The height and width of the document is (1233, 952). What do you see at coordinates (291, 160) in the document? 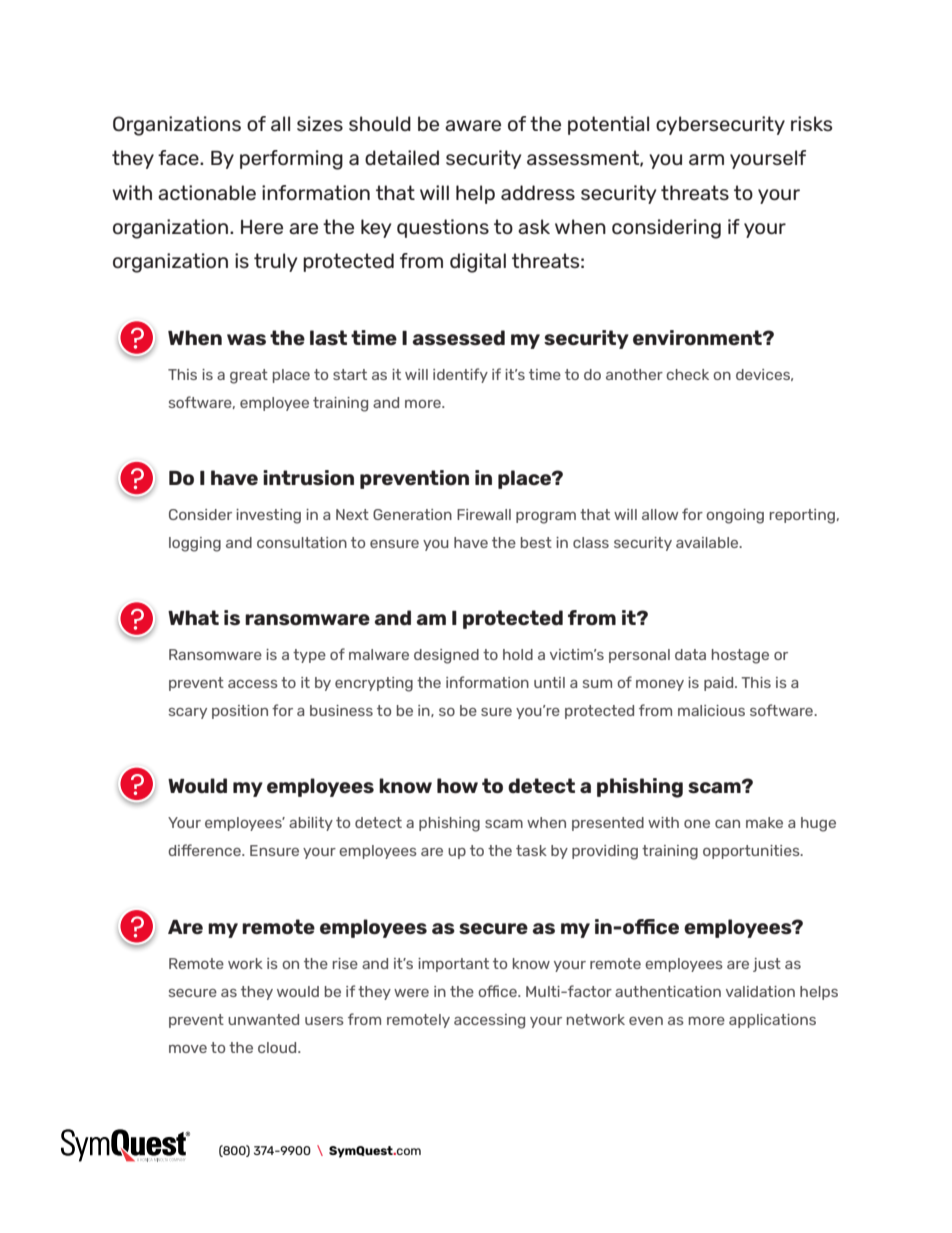
I see `performing` at bounding box center [291, 160].
